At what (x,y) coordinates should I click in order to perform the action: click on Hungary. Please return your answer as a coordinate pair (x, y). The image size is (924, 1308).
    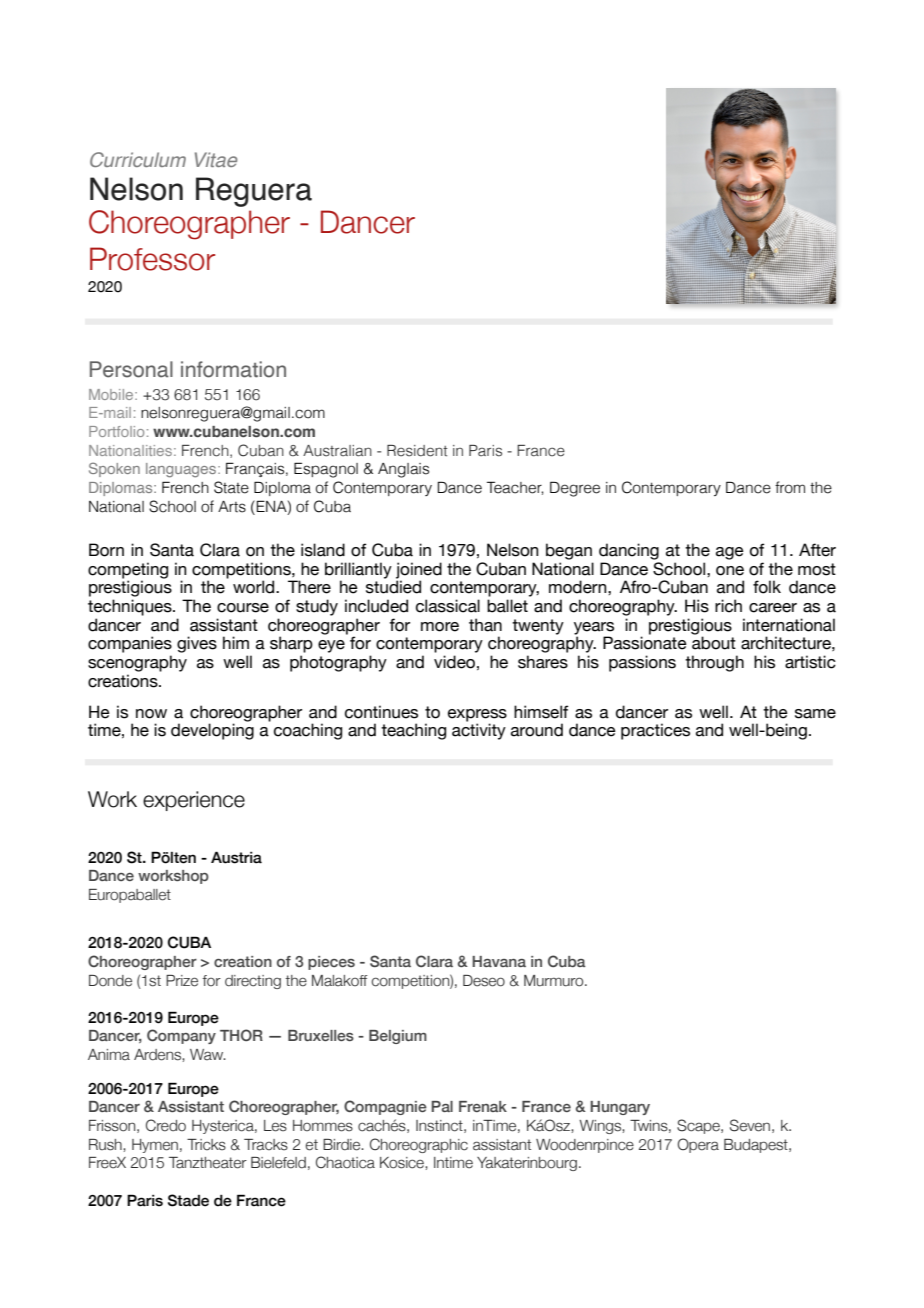
    Looking at the image, I should click on (620, 1108).
